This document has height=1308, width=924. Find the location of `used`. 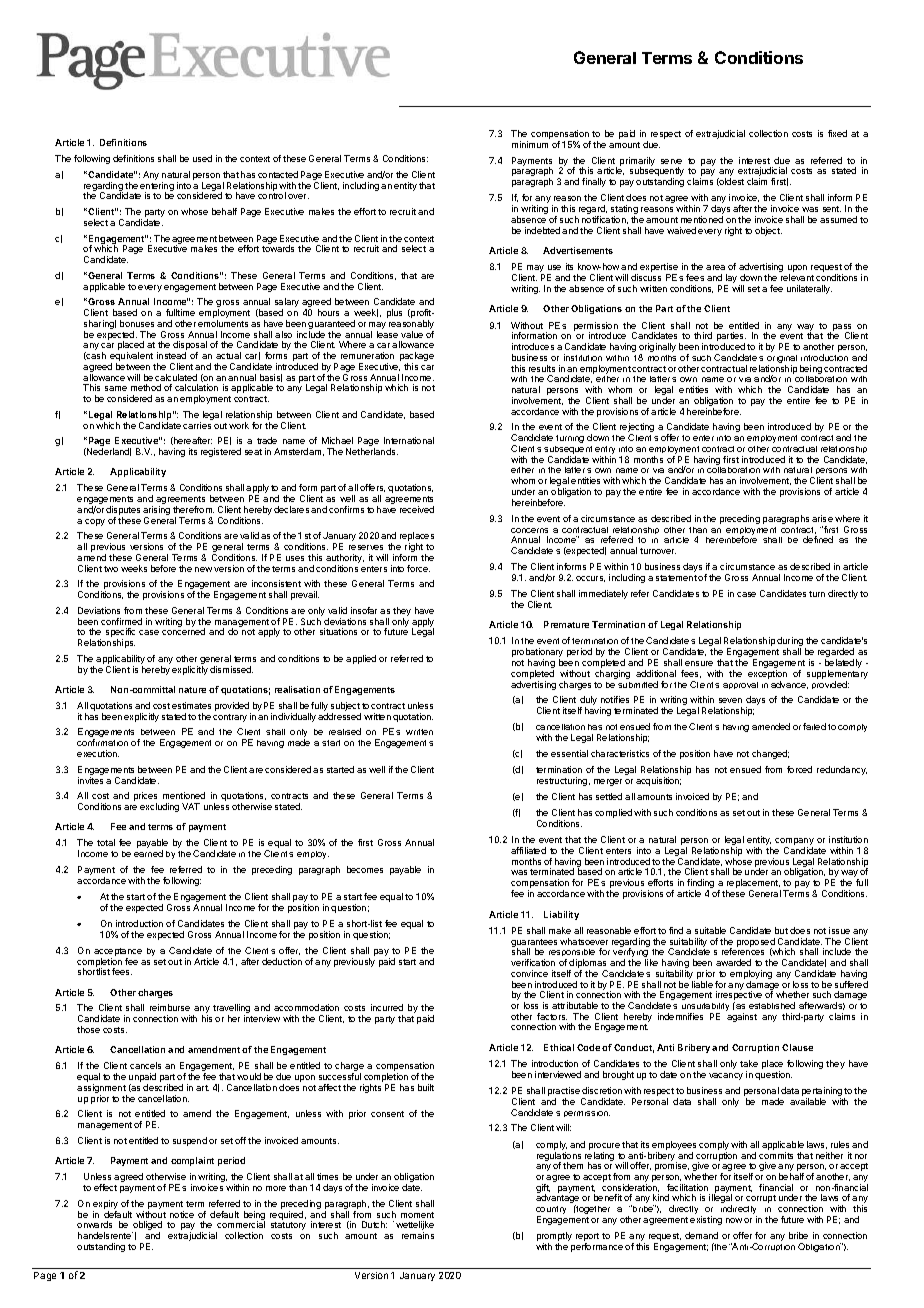

used is located at coordinates (202, 158).
